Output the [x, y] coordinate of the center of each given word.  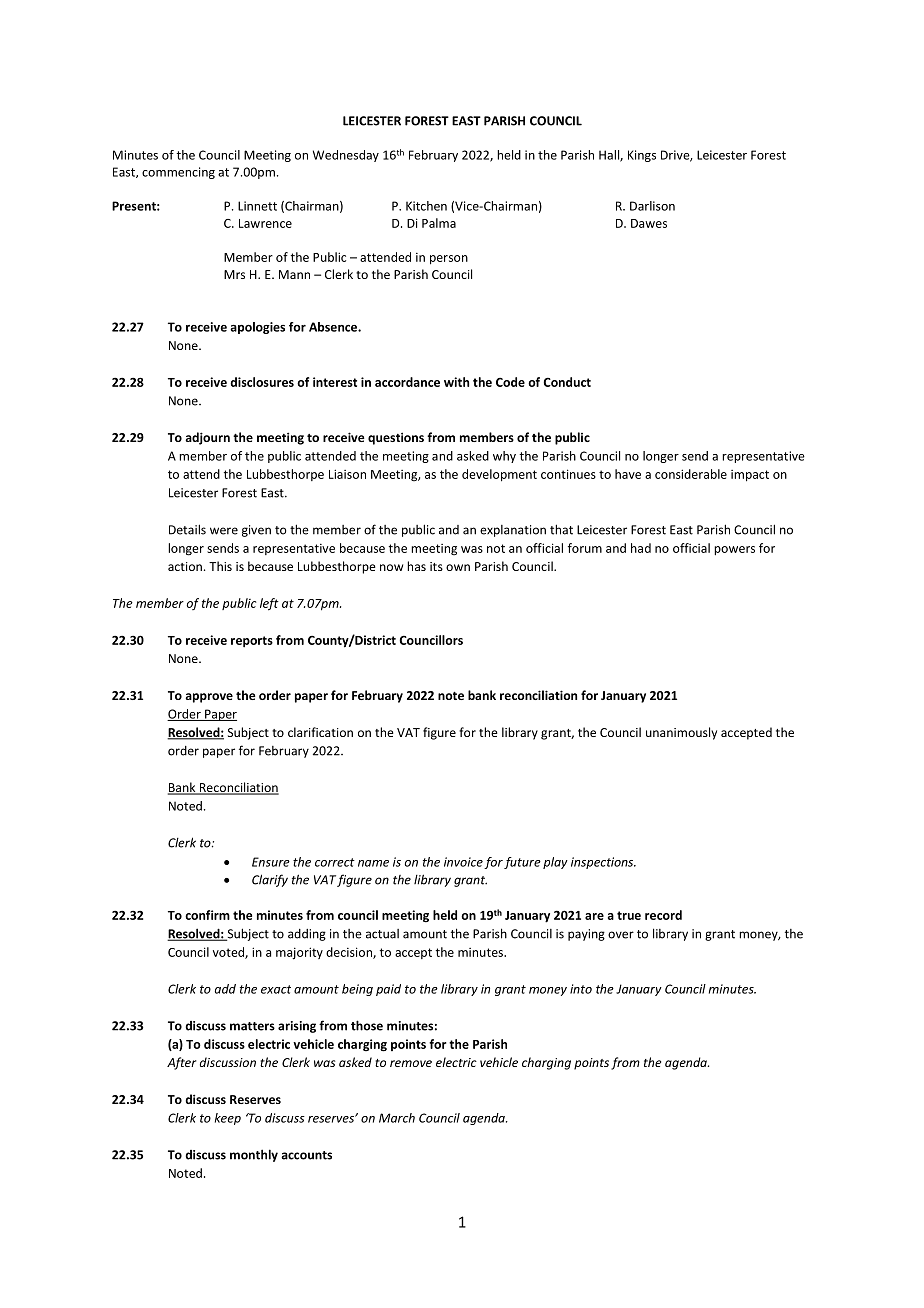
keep [228, 1119]
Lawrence [265, 223]
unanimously [681, 733]
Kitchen [426, 206]
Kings [642, 156]
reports [252, 642]
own [458, 567]
